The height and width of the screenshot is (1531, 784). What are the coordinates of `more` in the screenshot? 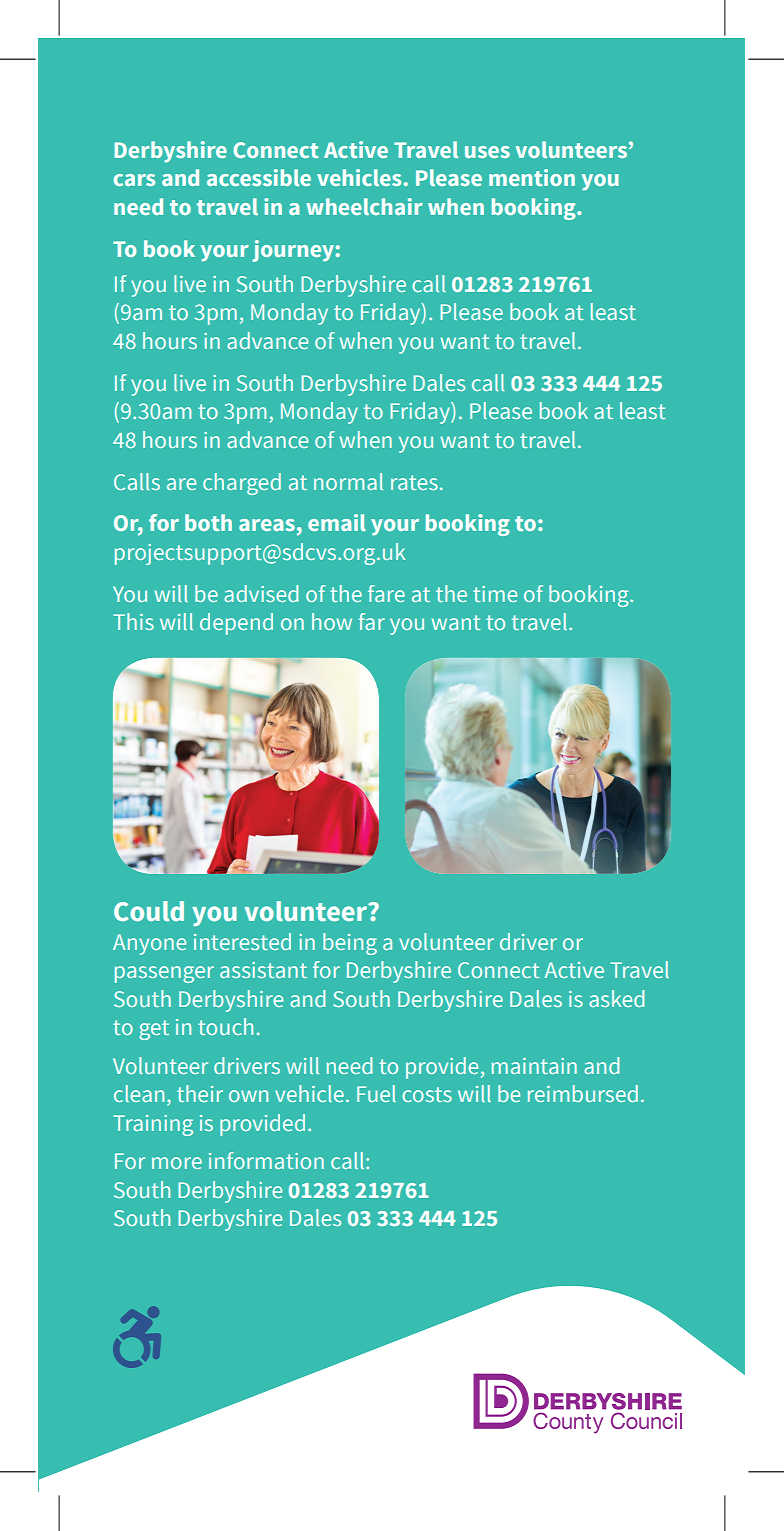 It's located at (177, 1163).
